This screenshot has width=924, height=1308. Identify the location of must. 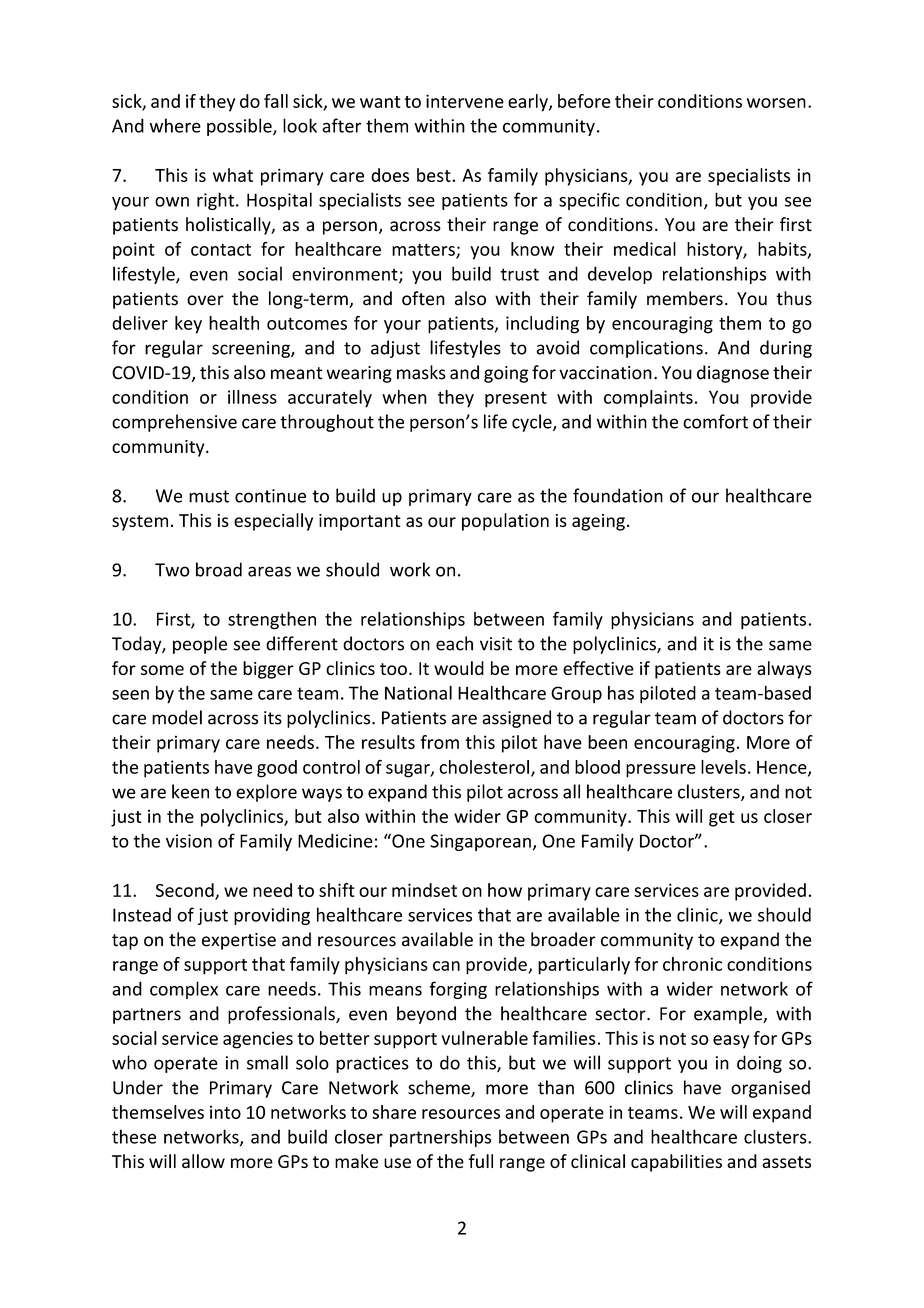
(209, 496).
